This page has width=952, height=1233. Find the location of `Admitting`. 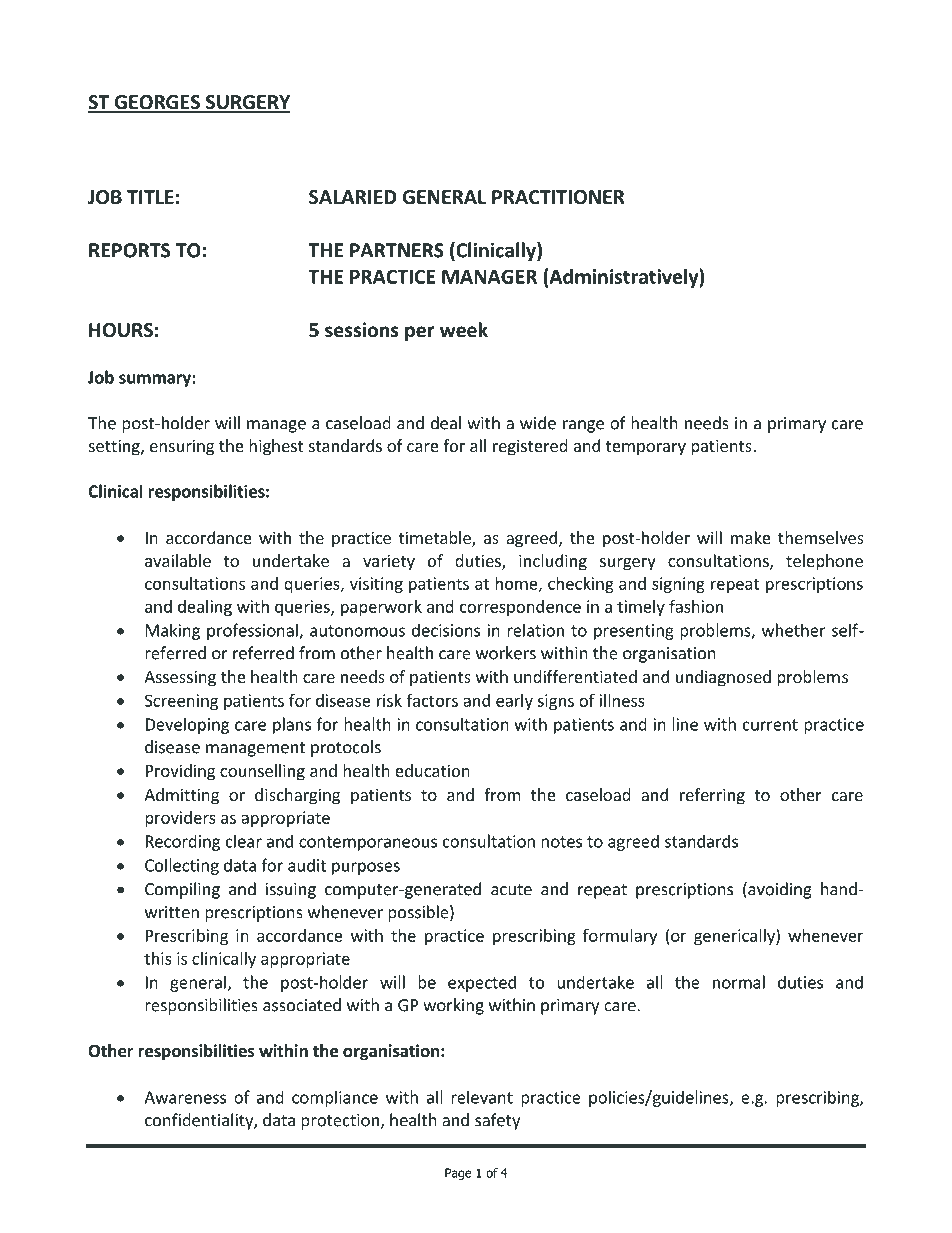

Admitting is located at coordinates (181, 796).
